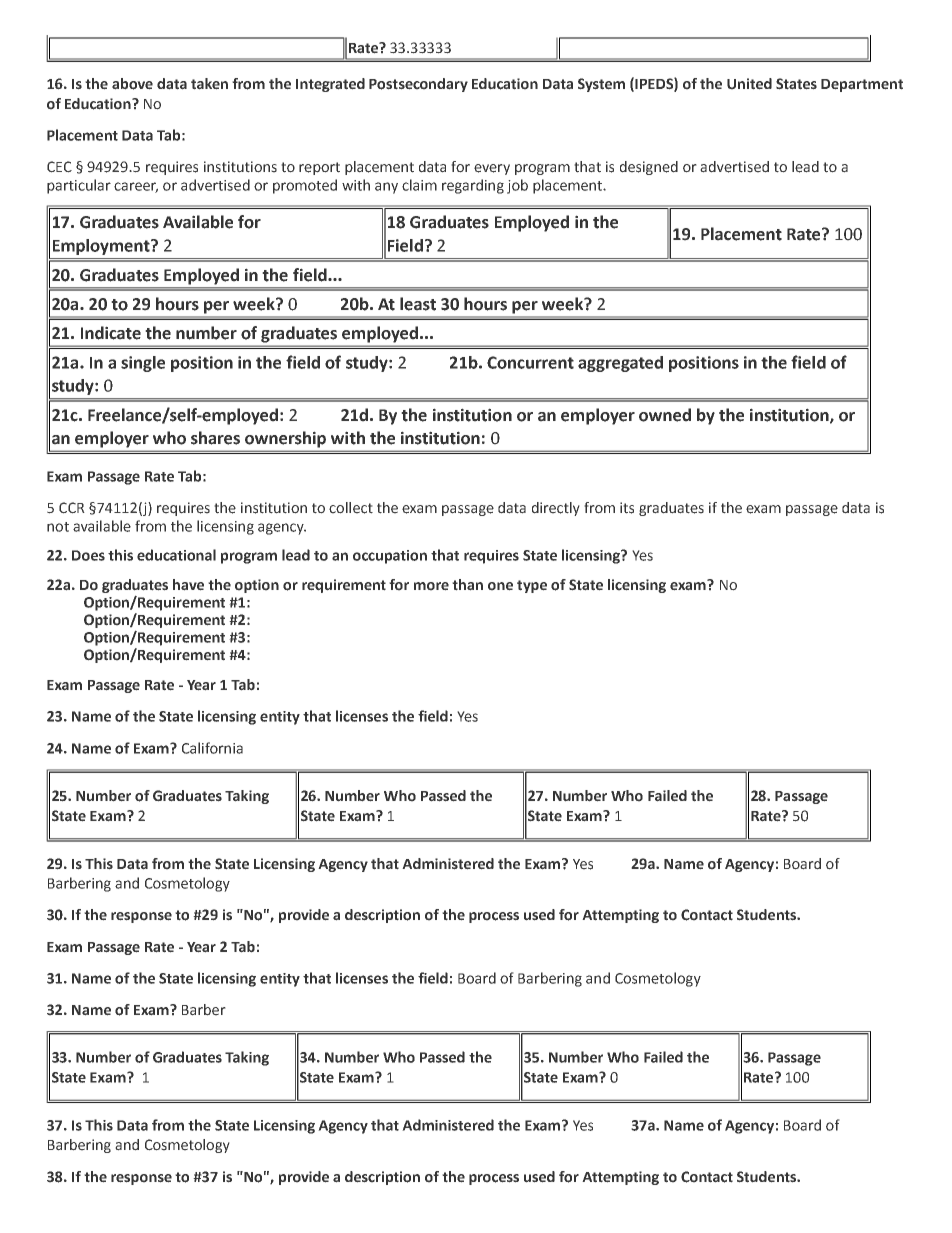 The image size is (952, 1233). What do you see at coordinates (132, 84) in the image?
I see `above` at bounding box center [132, 84].
